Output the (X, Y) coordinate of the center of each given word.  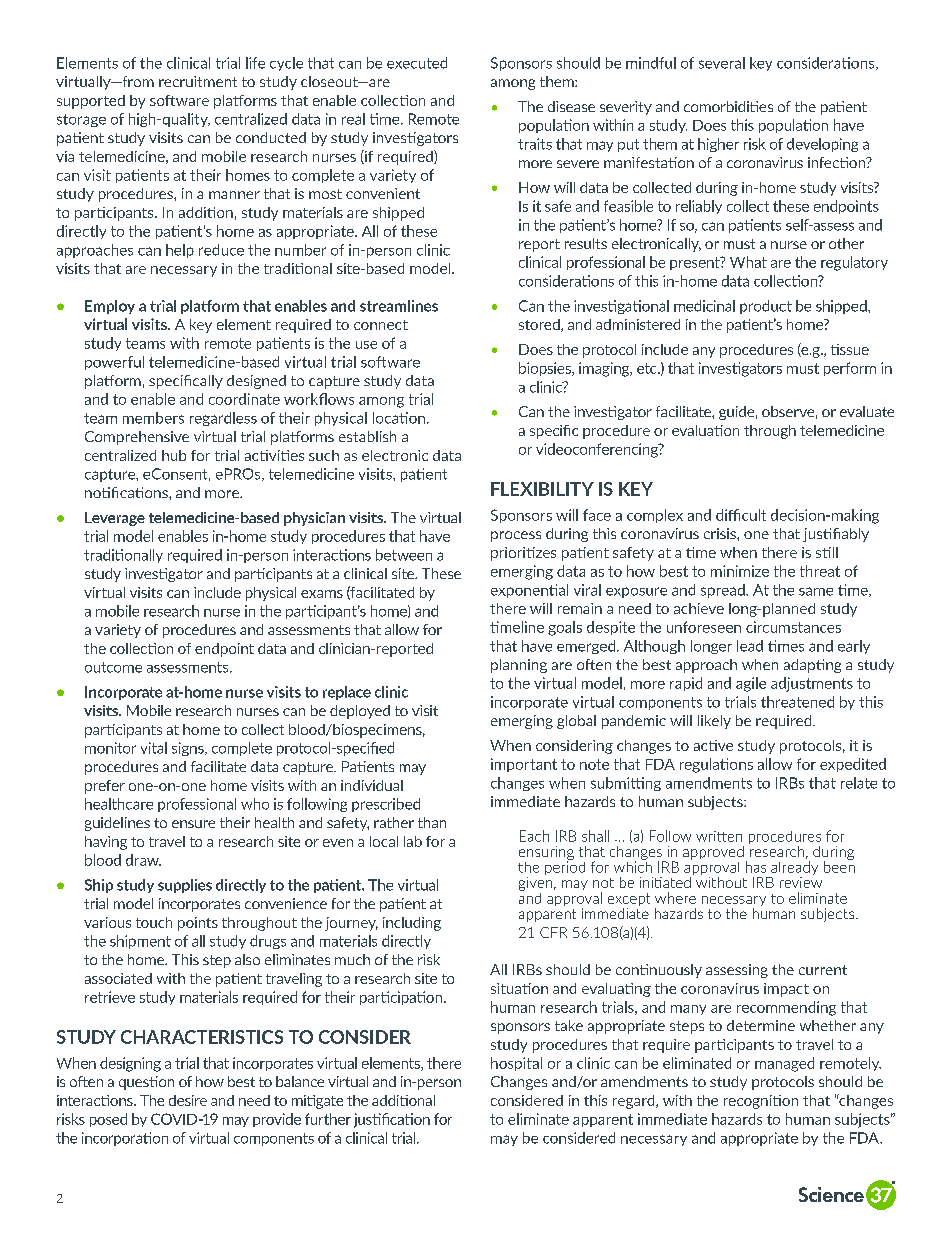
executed (417, 63)
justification (392, 1120)
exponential (529, 591)
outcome (113, 667)
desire (188, 1100)
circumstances (793, 627)
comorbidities (728, 106)
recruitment (198, 81)
